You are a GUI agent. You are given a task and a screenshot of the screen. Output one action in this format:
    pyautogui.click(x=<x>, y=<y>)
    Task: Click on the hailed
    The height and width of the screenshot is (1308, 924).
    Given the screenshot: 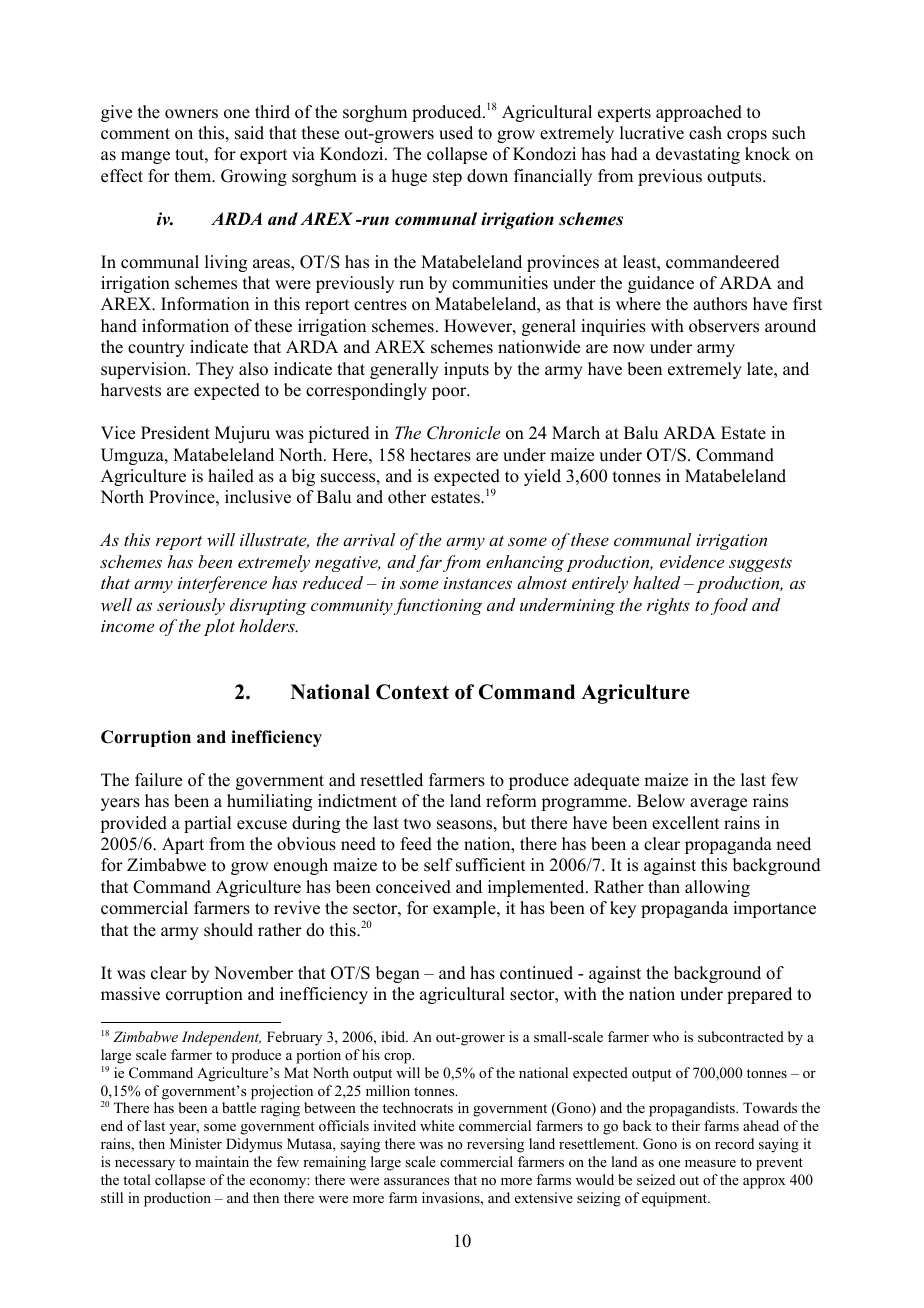 What is the action you would take?
    pyautogui.click(x=231, y=476)
